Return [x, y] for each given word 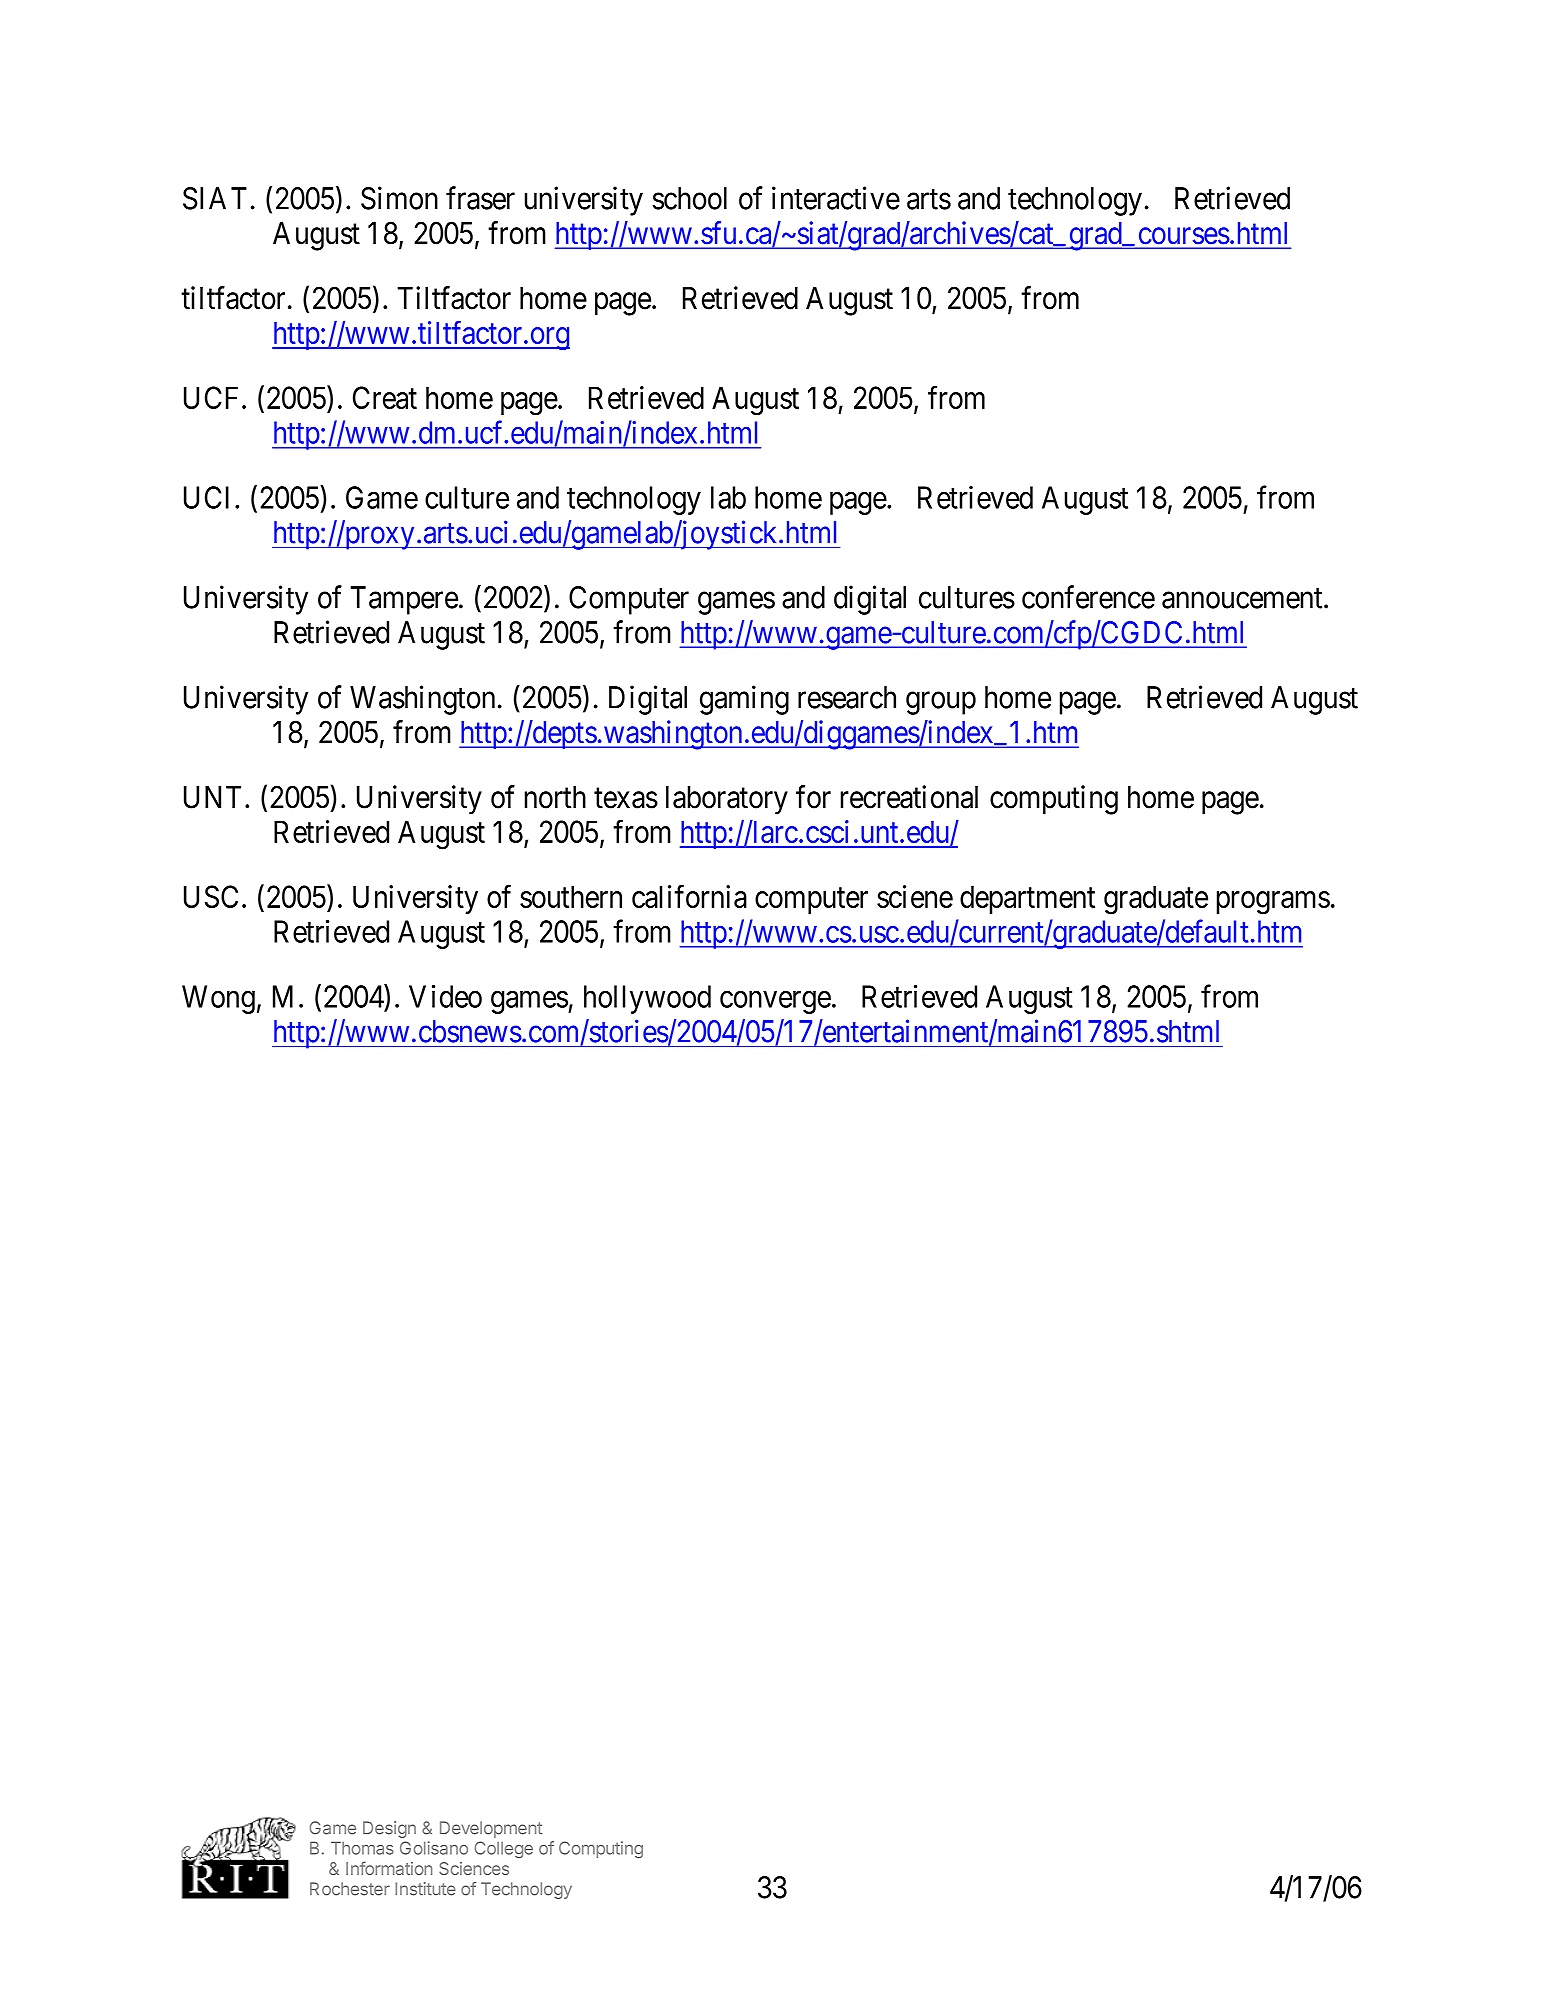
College [503, 1849]
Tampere [404, 600]
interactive [836, 198]
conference [1088, 597]
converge [775, 1002]
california [689, 896]
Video [445, 996]
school [689, 198]
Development [491, 1829]
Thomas [362, 1848]
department [1027, 899]
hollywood [647, 999]
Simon [399, 198]
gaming [744, 700]
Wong [218, 999]
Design [389, 1829]
